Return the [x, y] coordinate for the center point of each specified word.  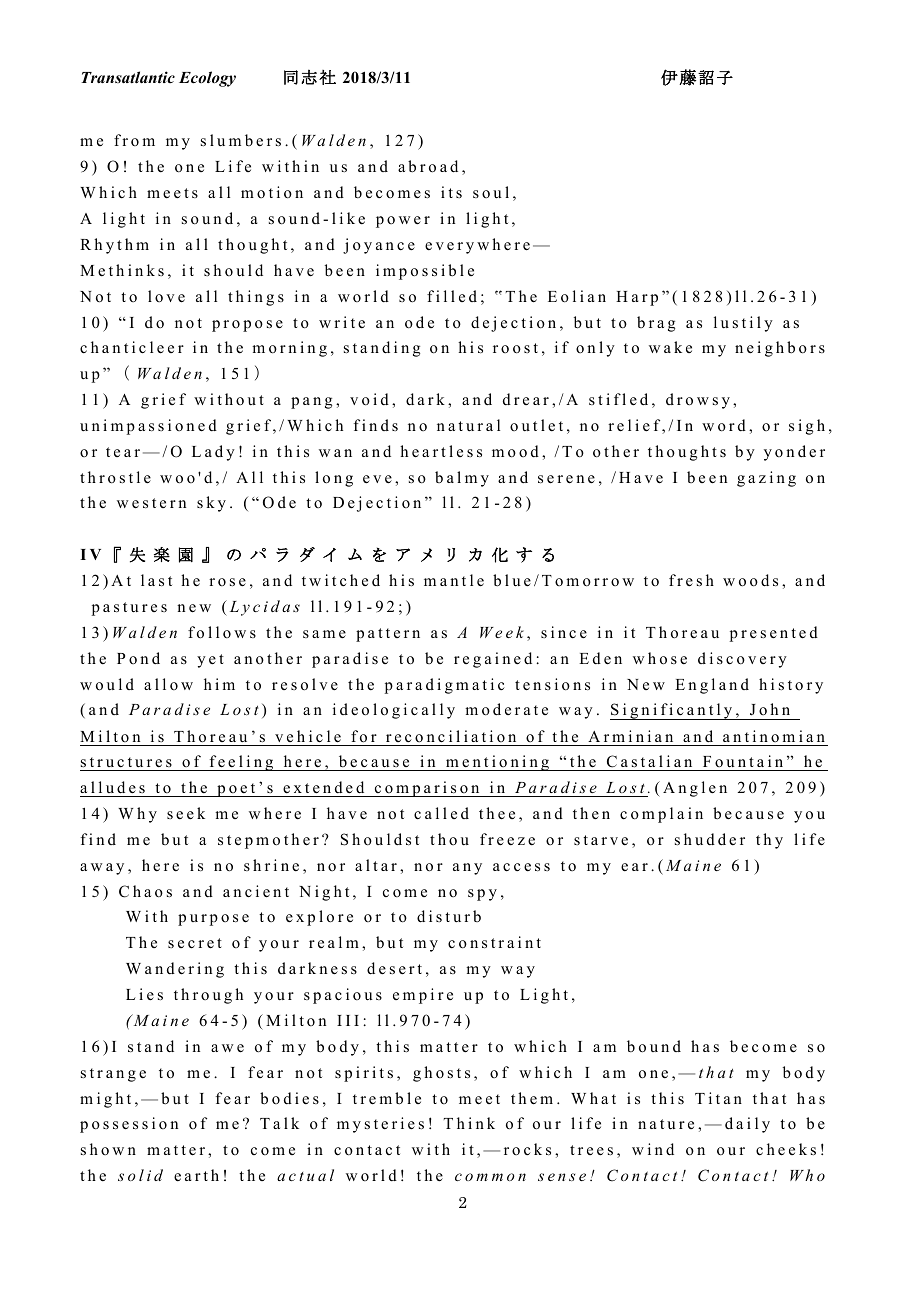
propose [247, 326]
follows [222, 632]
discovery [742, 660]
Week [502, 632]
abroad [428, 166]
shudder [710, 839]
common [490, 1177]
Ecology [207, 79]
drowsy [698, 401]
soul [491, 192]
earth [196, 1175]
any [467, 869]
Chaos [145, 891]
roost [515, 348]
